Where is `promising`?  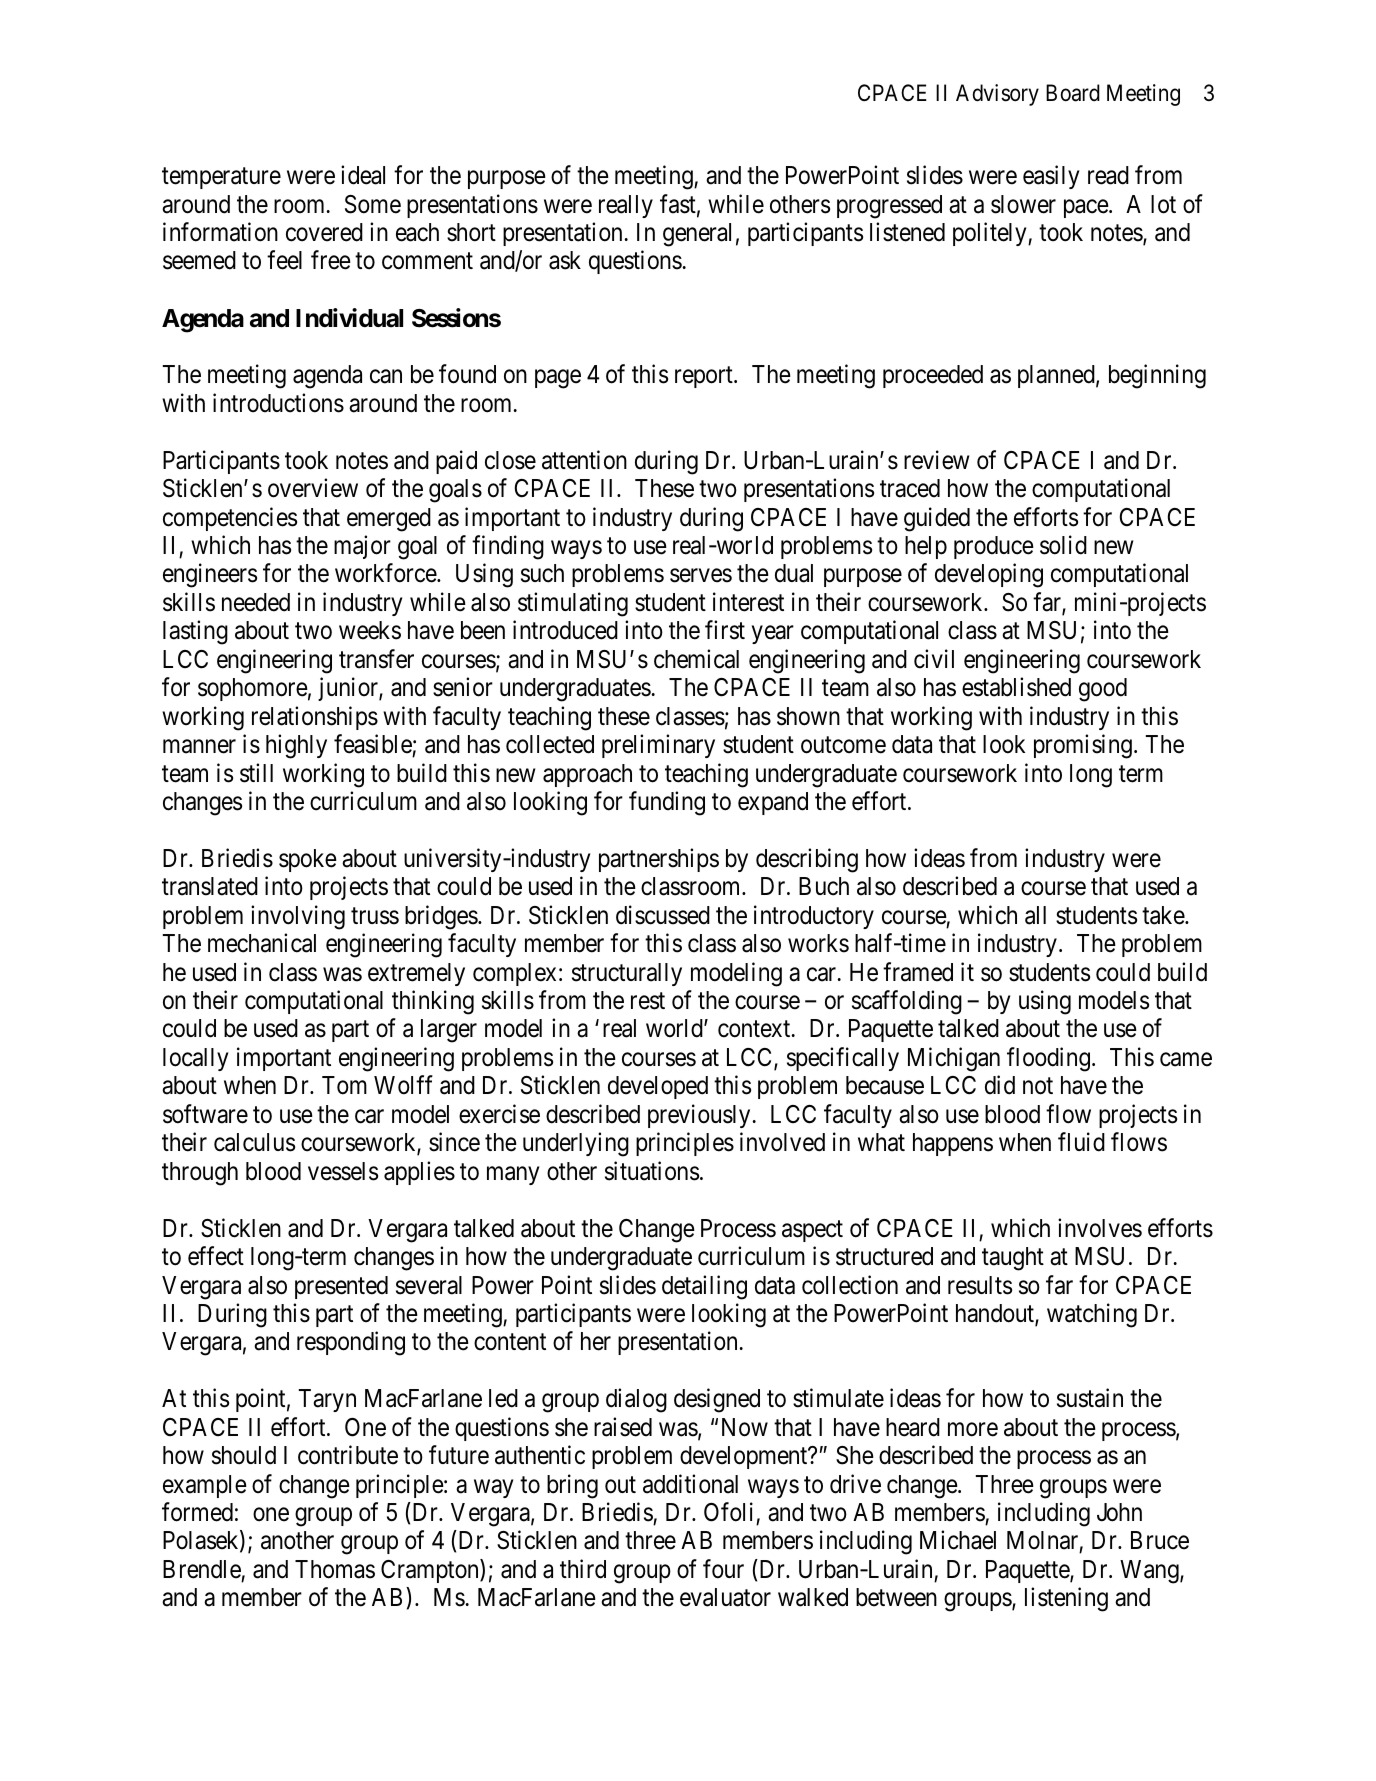
promising is located at coordinates (1083, 746).
